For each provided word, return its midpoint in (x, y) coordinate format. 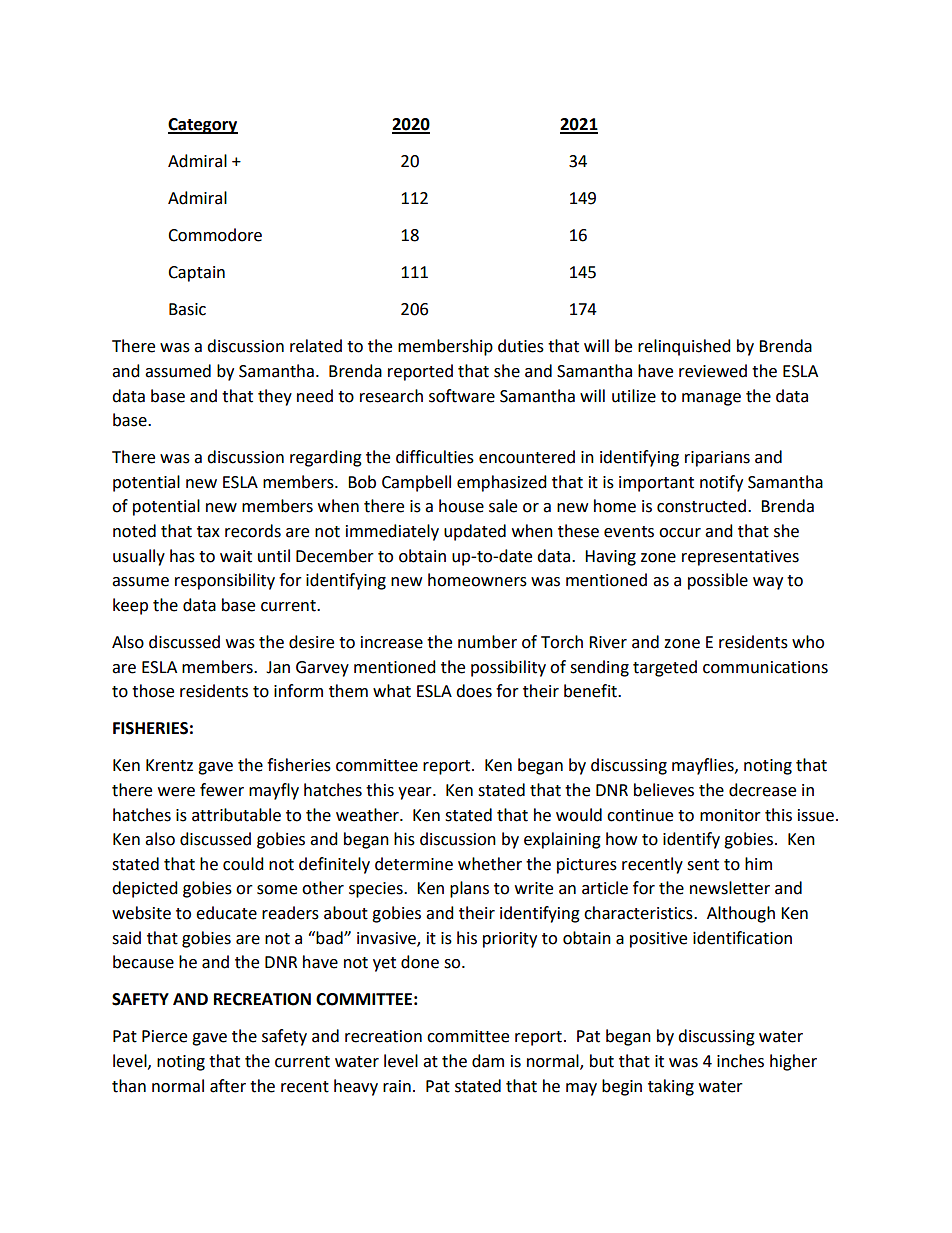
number (487, 642)
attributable (236, 815)
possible (718, 581)
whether (490, 864)
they (275, 397)
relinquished (684, 347)
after (228, 1086)
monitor (730, 815)
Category (203, 126)
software (462, 396)
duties (521, 346)
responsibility (225, 581)
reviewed (713, 371)
